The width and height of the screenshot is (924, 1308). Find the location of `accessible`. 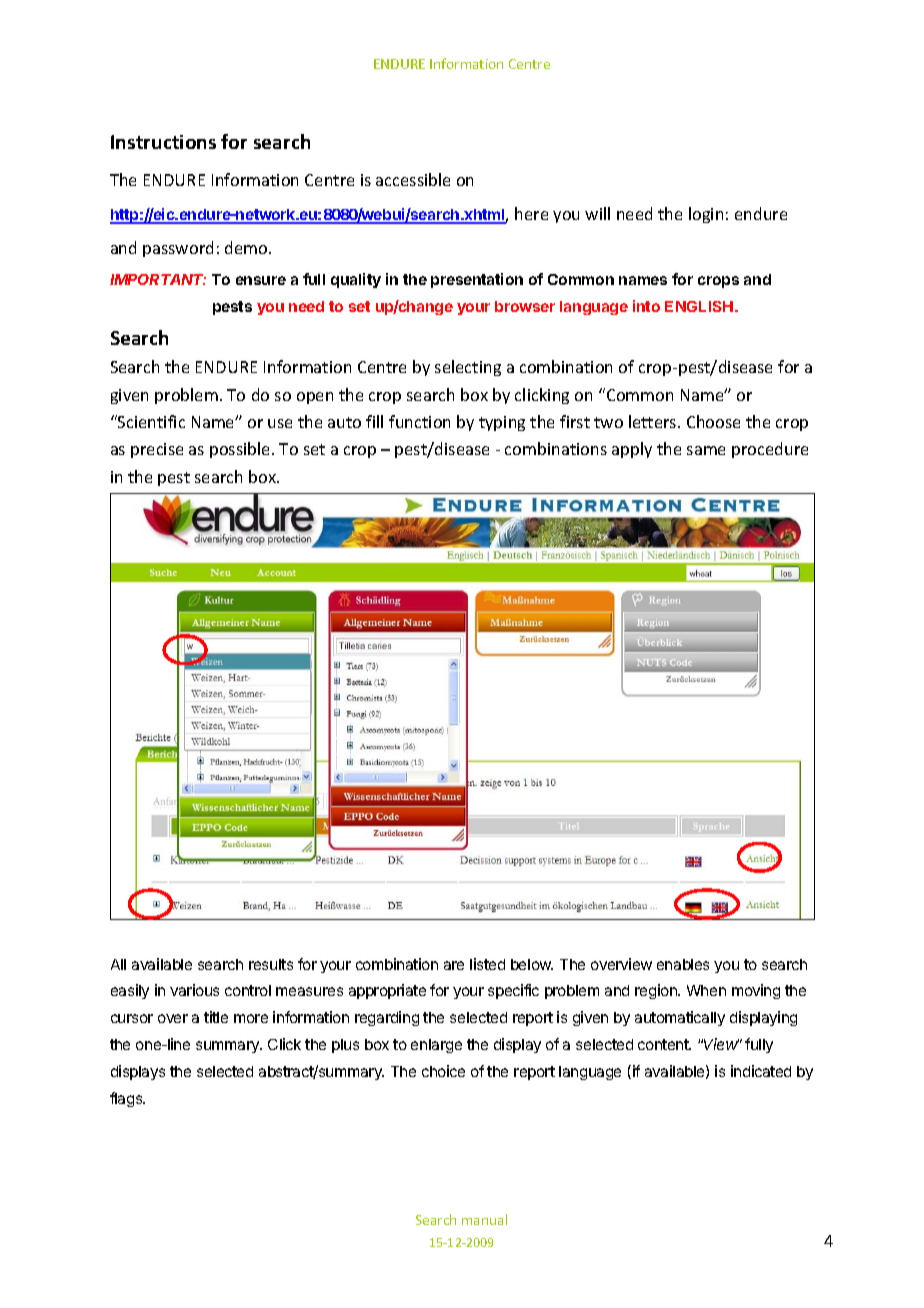

accessible is located at coordinates (413, 179).
